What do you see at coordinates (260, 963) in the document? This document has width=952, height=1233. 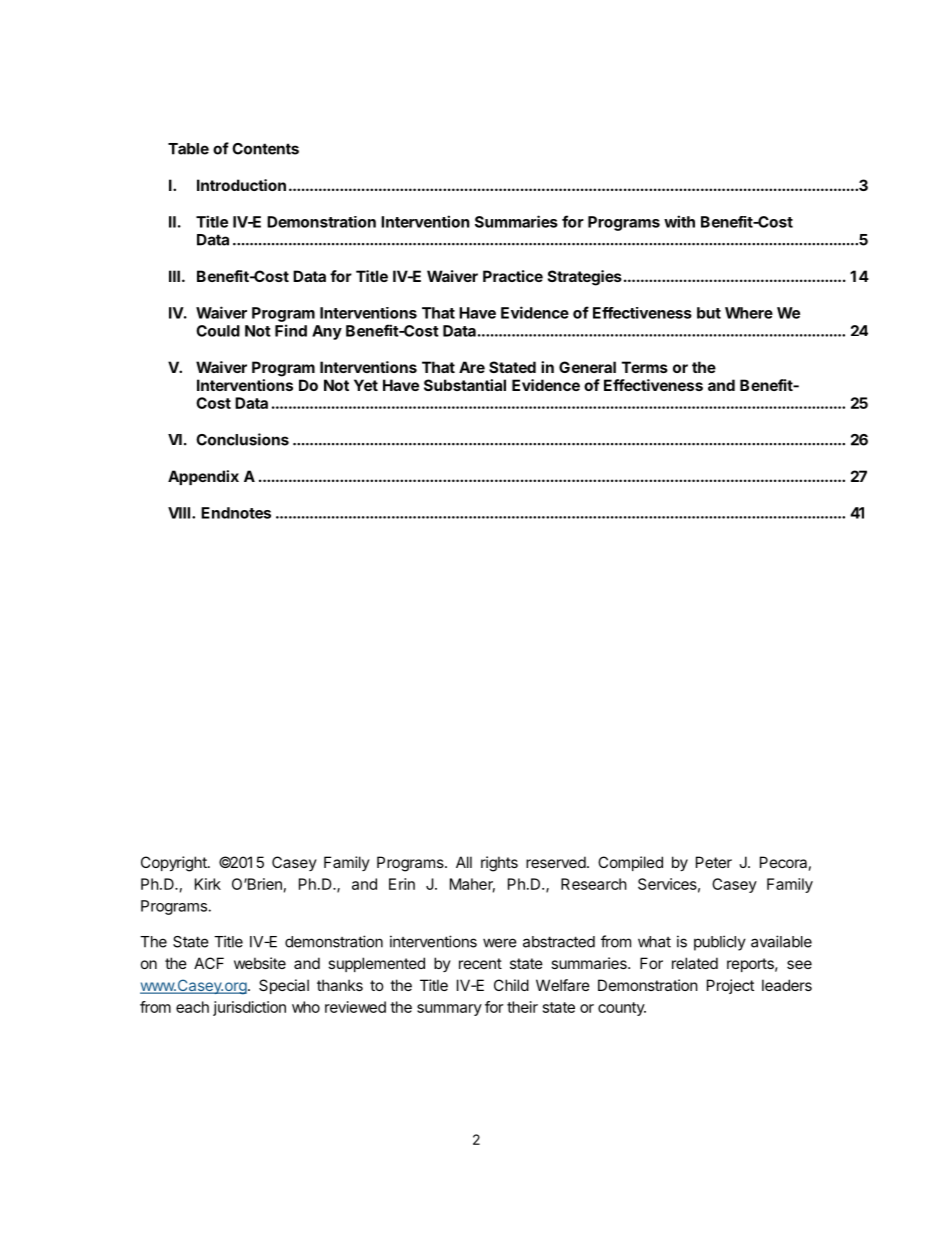 I see `website` at bounding box center [260, 963].
